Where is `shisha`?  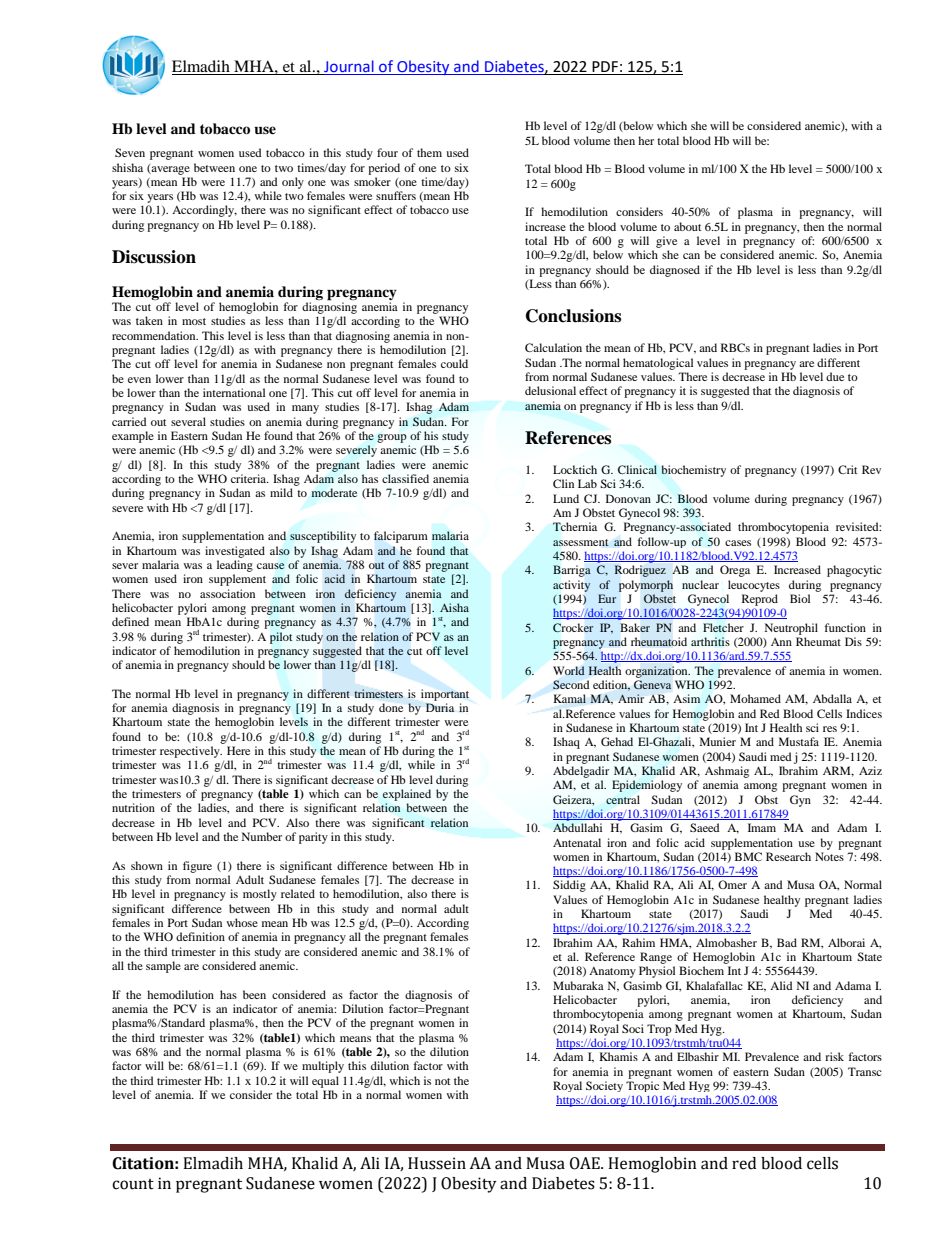 shisha is located at coordinates (127, 167).
